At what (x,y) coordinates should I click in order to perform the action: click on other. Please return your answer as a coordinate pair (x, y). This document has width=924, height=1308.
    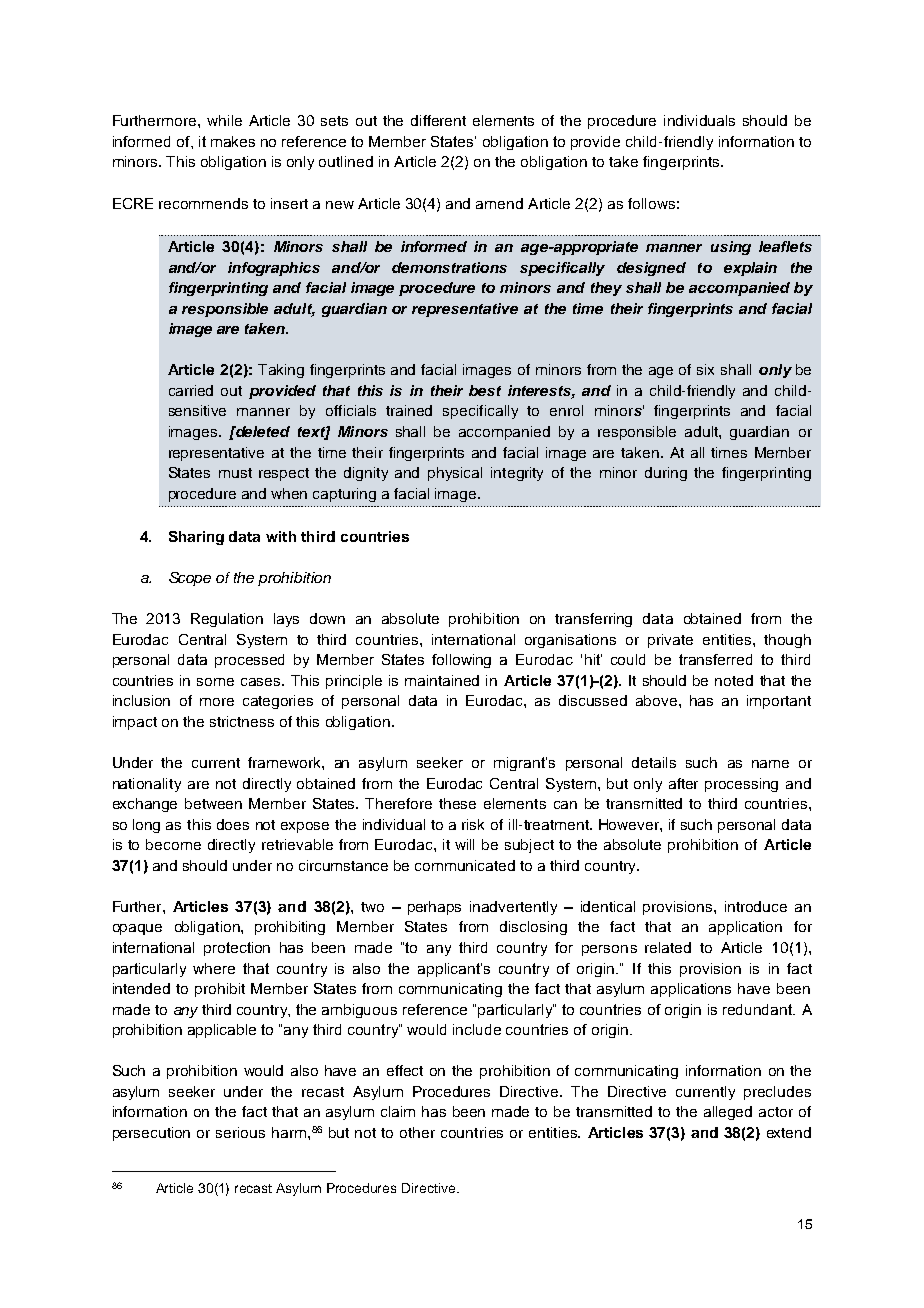
    Looking at the image, I should click on (417, 1132).
